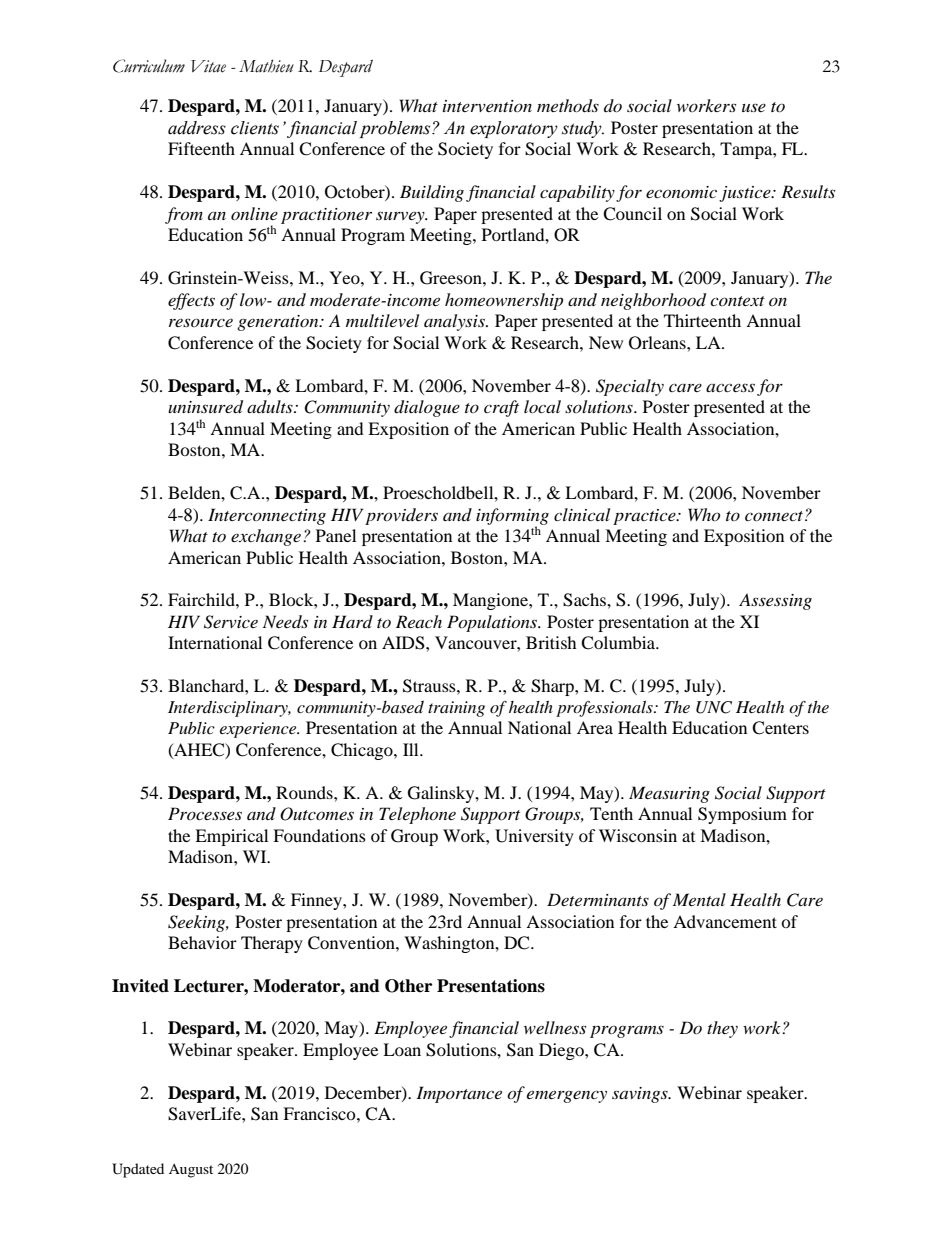 Image resolution: width=952 pixels, height=1233 pixels. I want to click on intervention, so click(487, 106).
